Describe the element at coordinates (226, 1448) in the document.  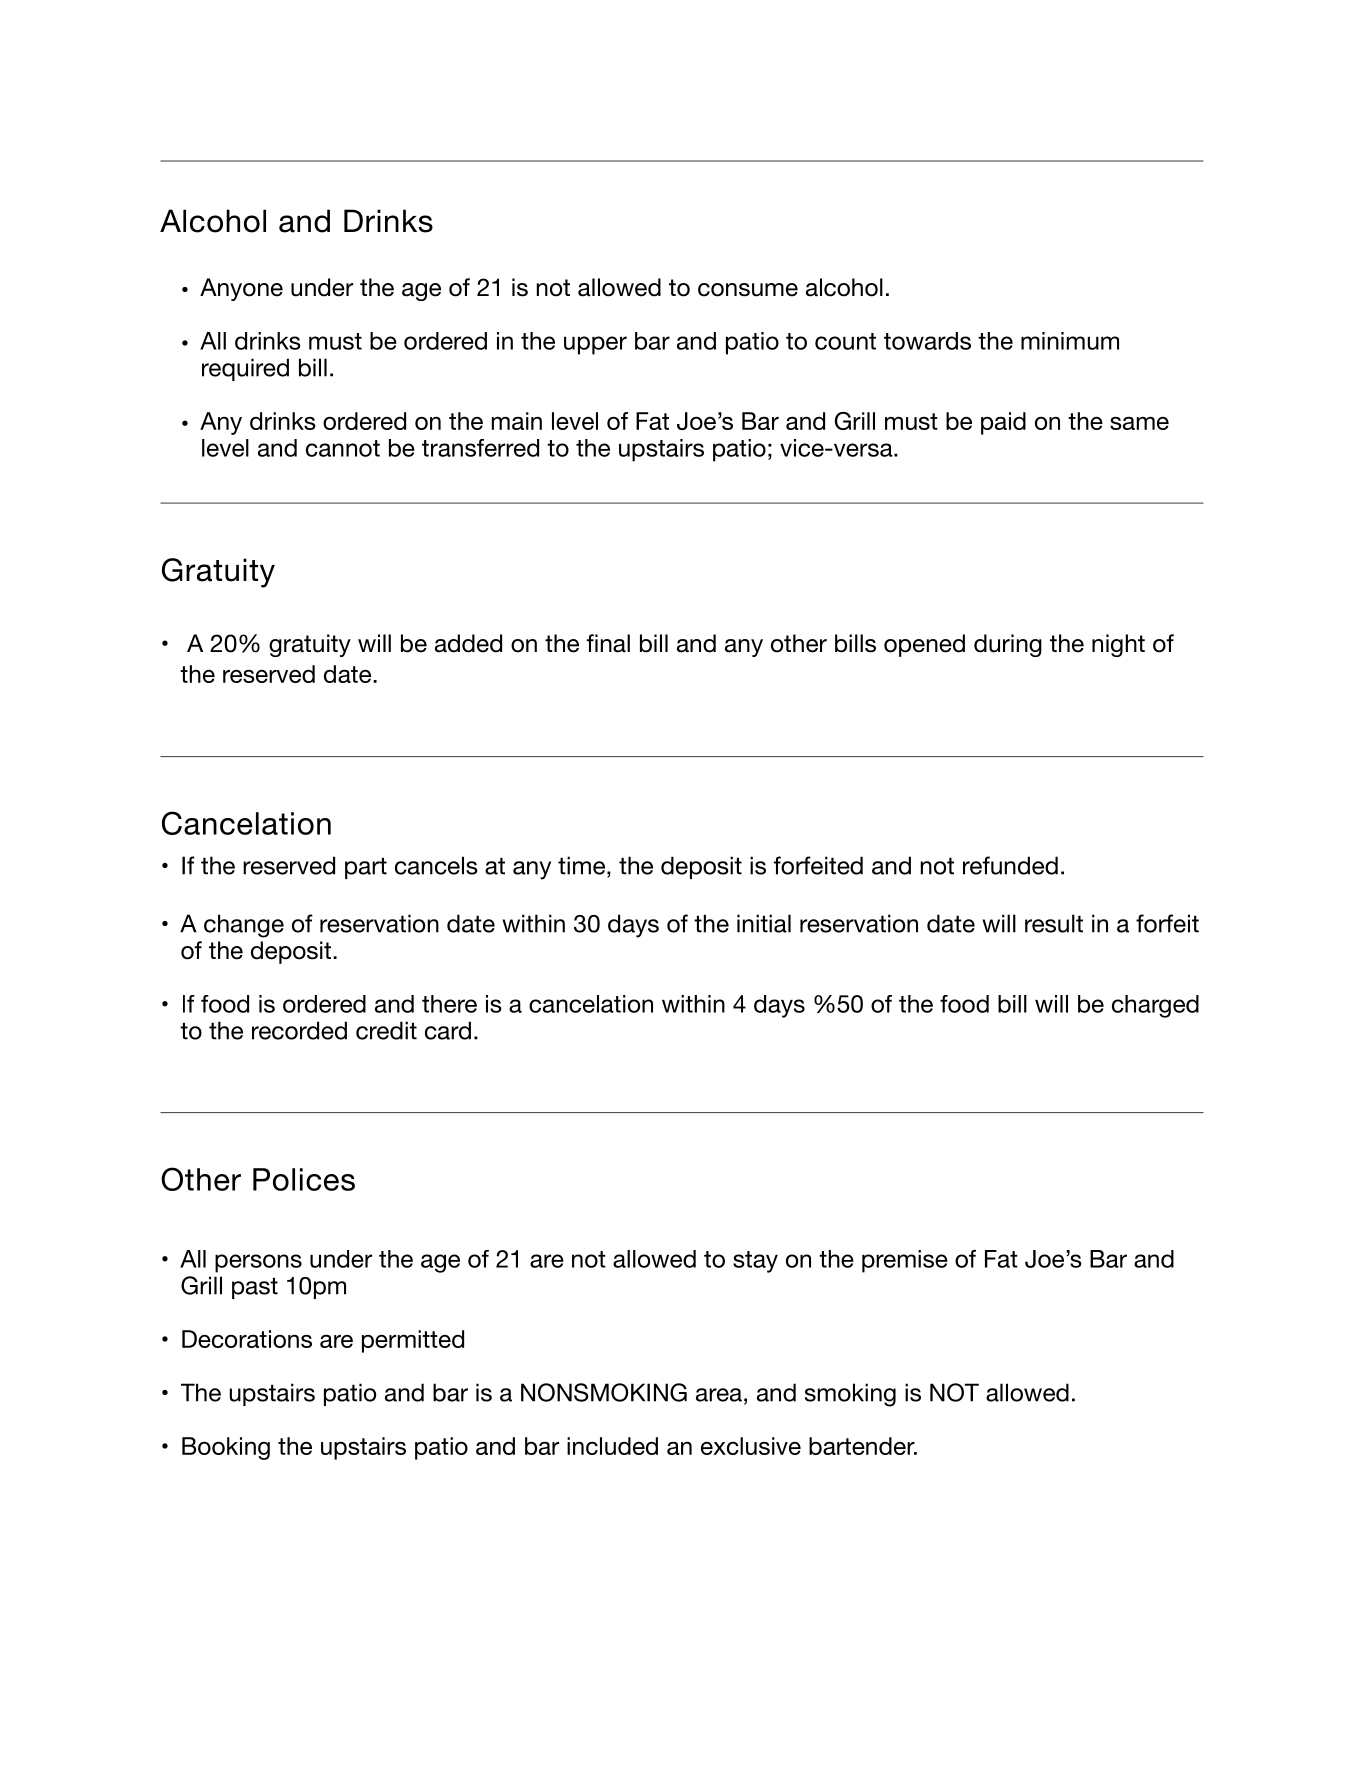
I see `Booking` at that location.
